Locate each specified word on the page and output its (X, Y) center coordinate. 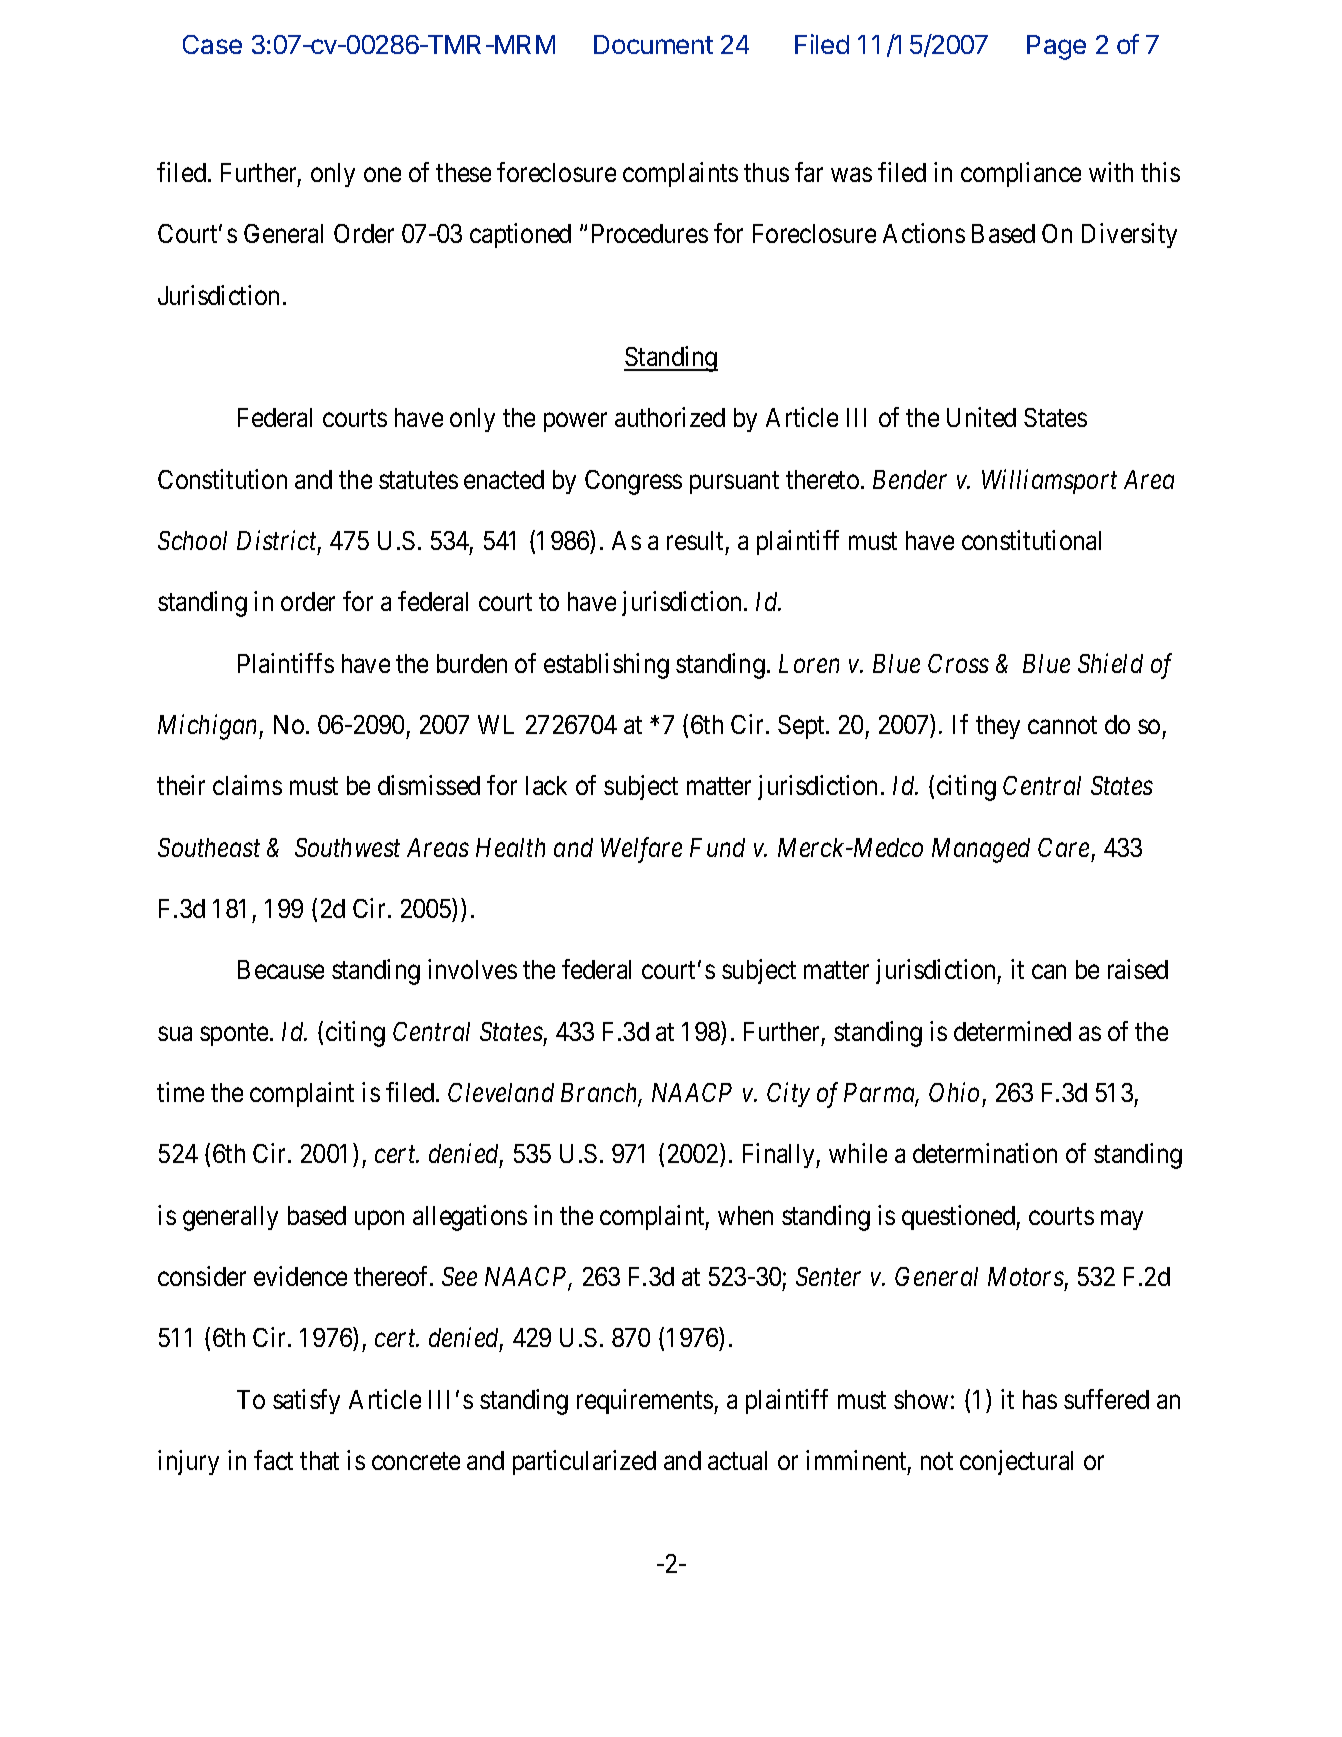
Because (281, 969)
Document (653, 44)
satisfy (306, 1401)
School (192, 540)
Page (1056, 47)
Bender (910, 479)
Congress (633, 482)
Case (212, 44)
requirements (645, 1401)
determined (1012, 1031)
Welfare (641, 850)
